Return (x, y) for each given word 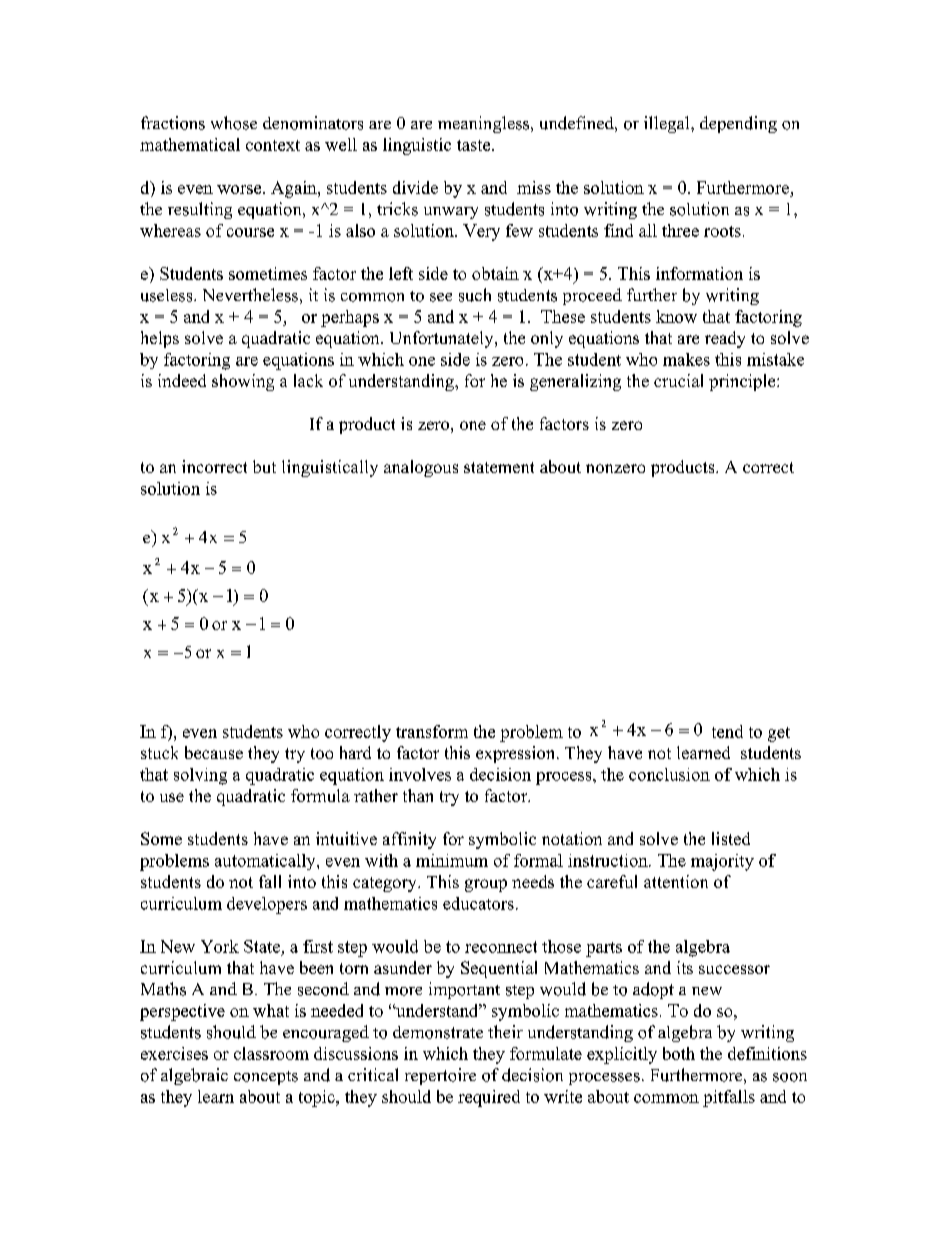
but (264, 466)
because (214, 752)
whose (234, 123)
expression (517, 754)
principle (743, 382)
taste (475, 145)
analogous (421, 468)
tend (727, 731)
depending (738, 124)
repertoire (440, 1076)
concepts (266, 1078)
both (679, 1053)
